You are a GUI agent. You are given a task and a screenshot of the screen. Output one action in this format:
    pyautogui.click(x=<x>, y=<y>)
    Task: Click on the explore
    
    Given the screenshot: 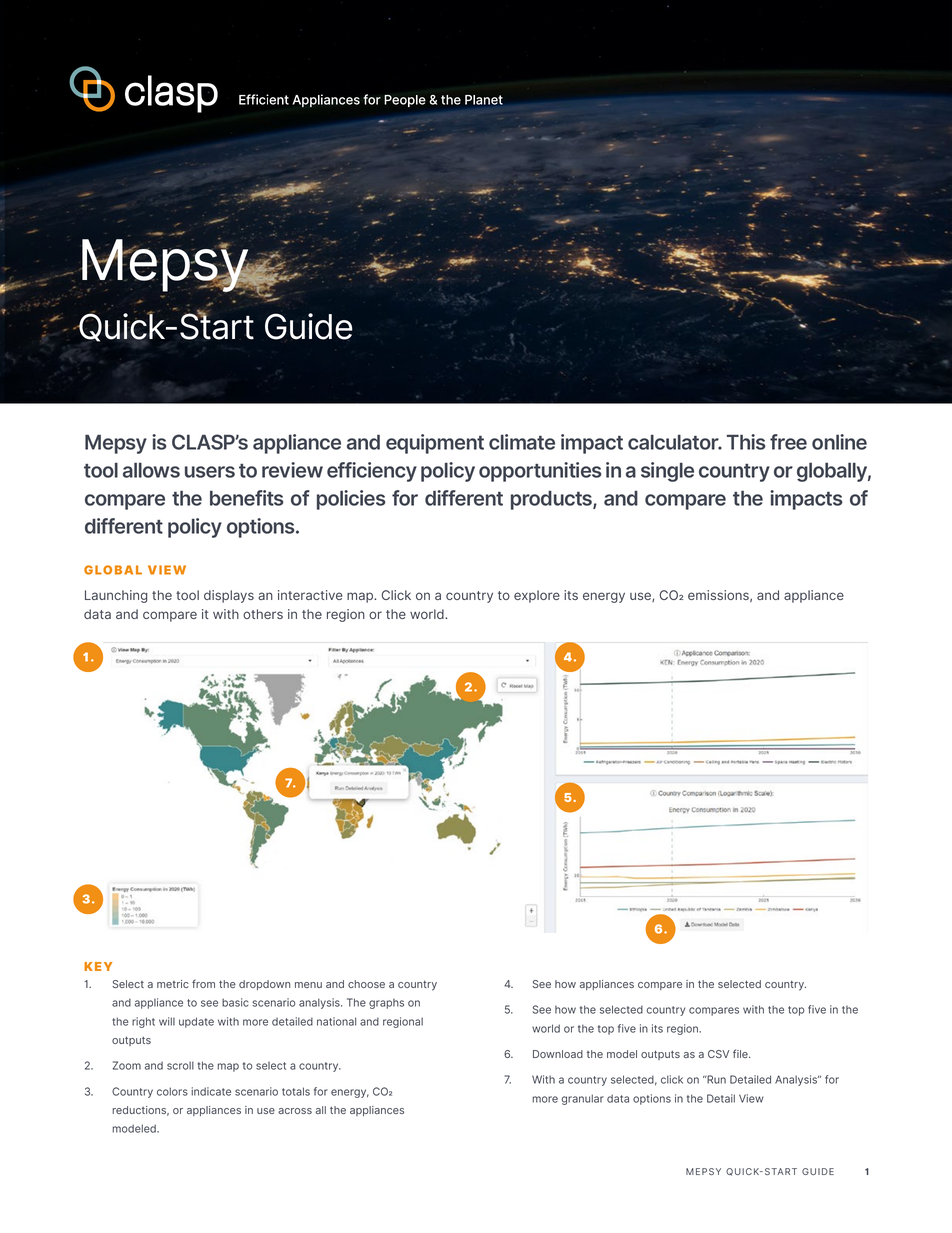 What is the action you would take?
    pyautogui.click(x=537, y=596)
